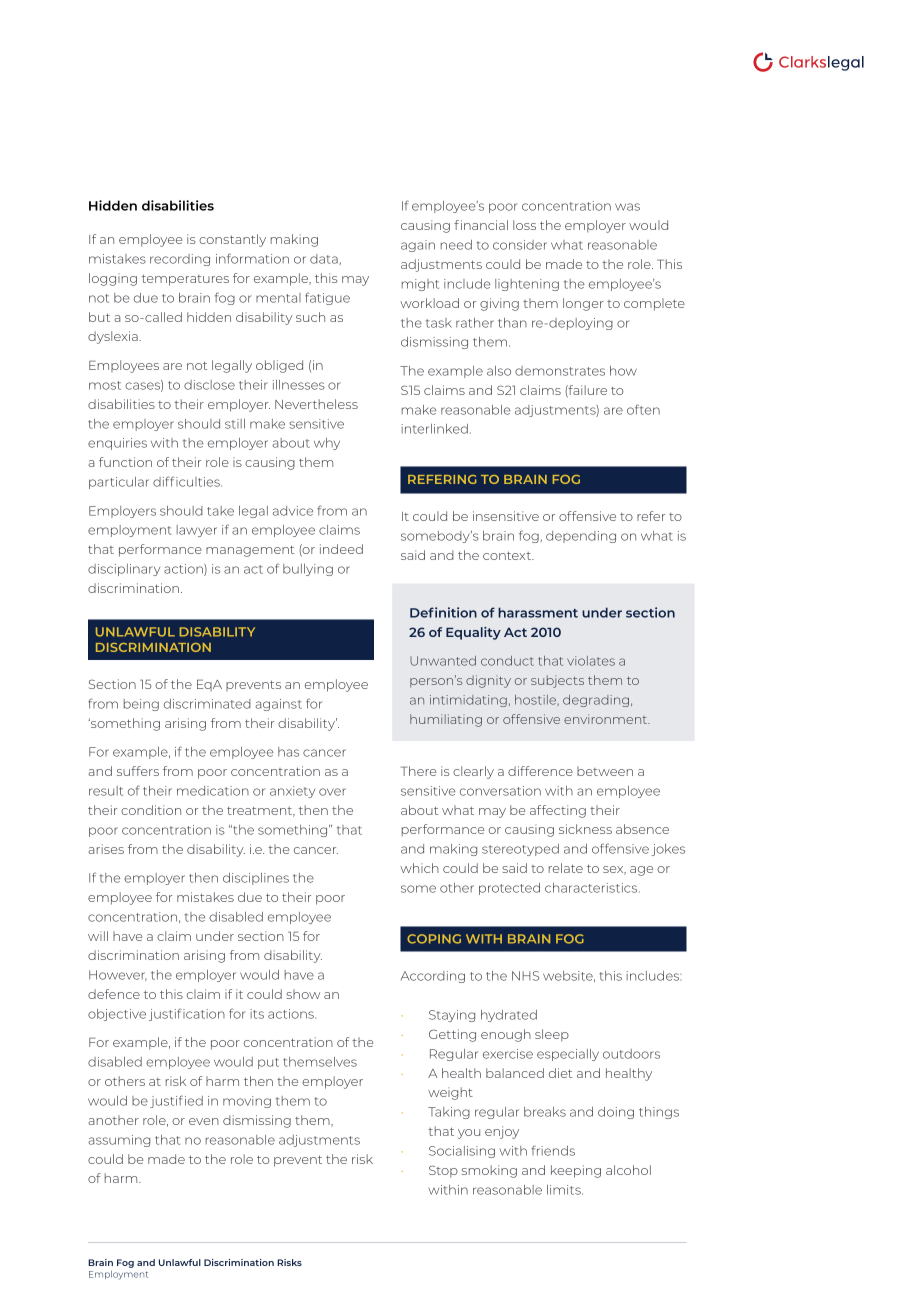 The width and height of the screenshot is (924, 1308). Describe the element at coordinates (446, 720) in the screenshot. I see `humiliating` at that location.
